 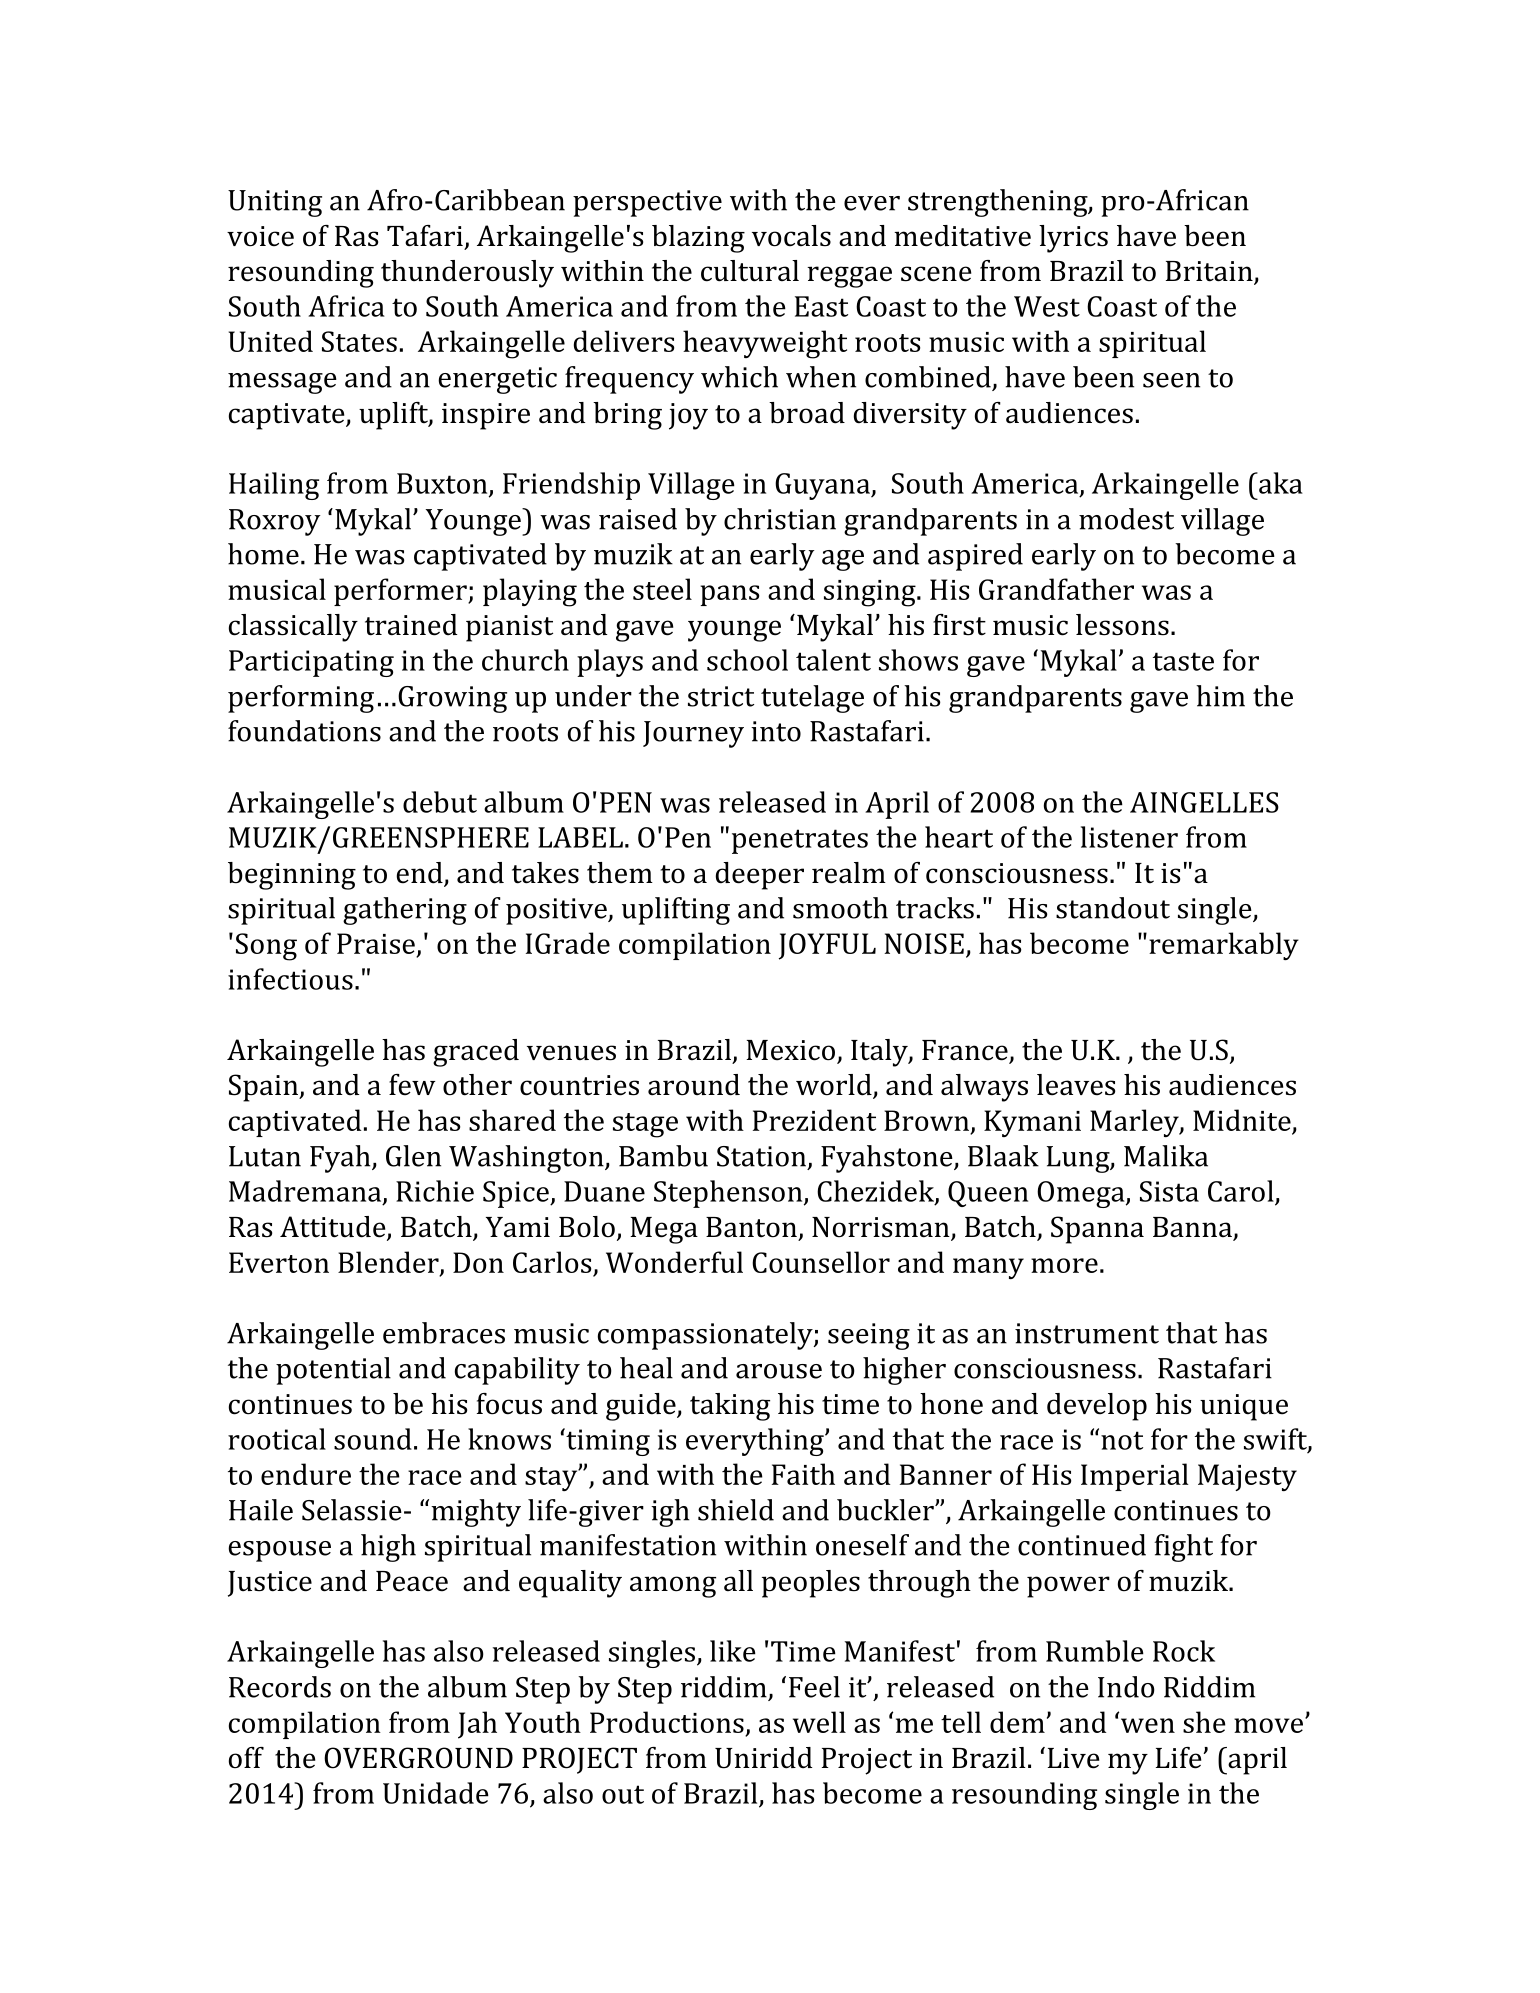 What do you see at coordinates (750, 271) in the image?
I see `cultural` at bounding box center [750, 271].
